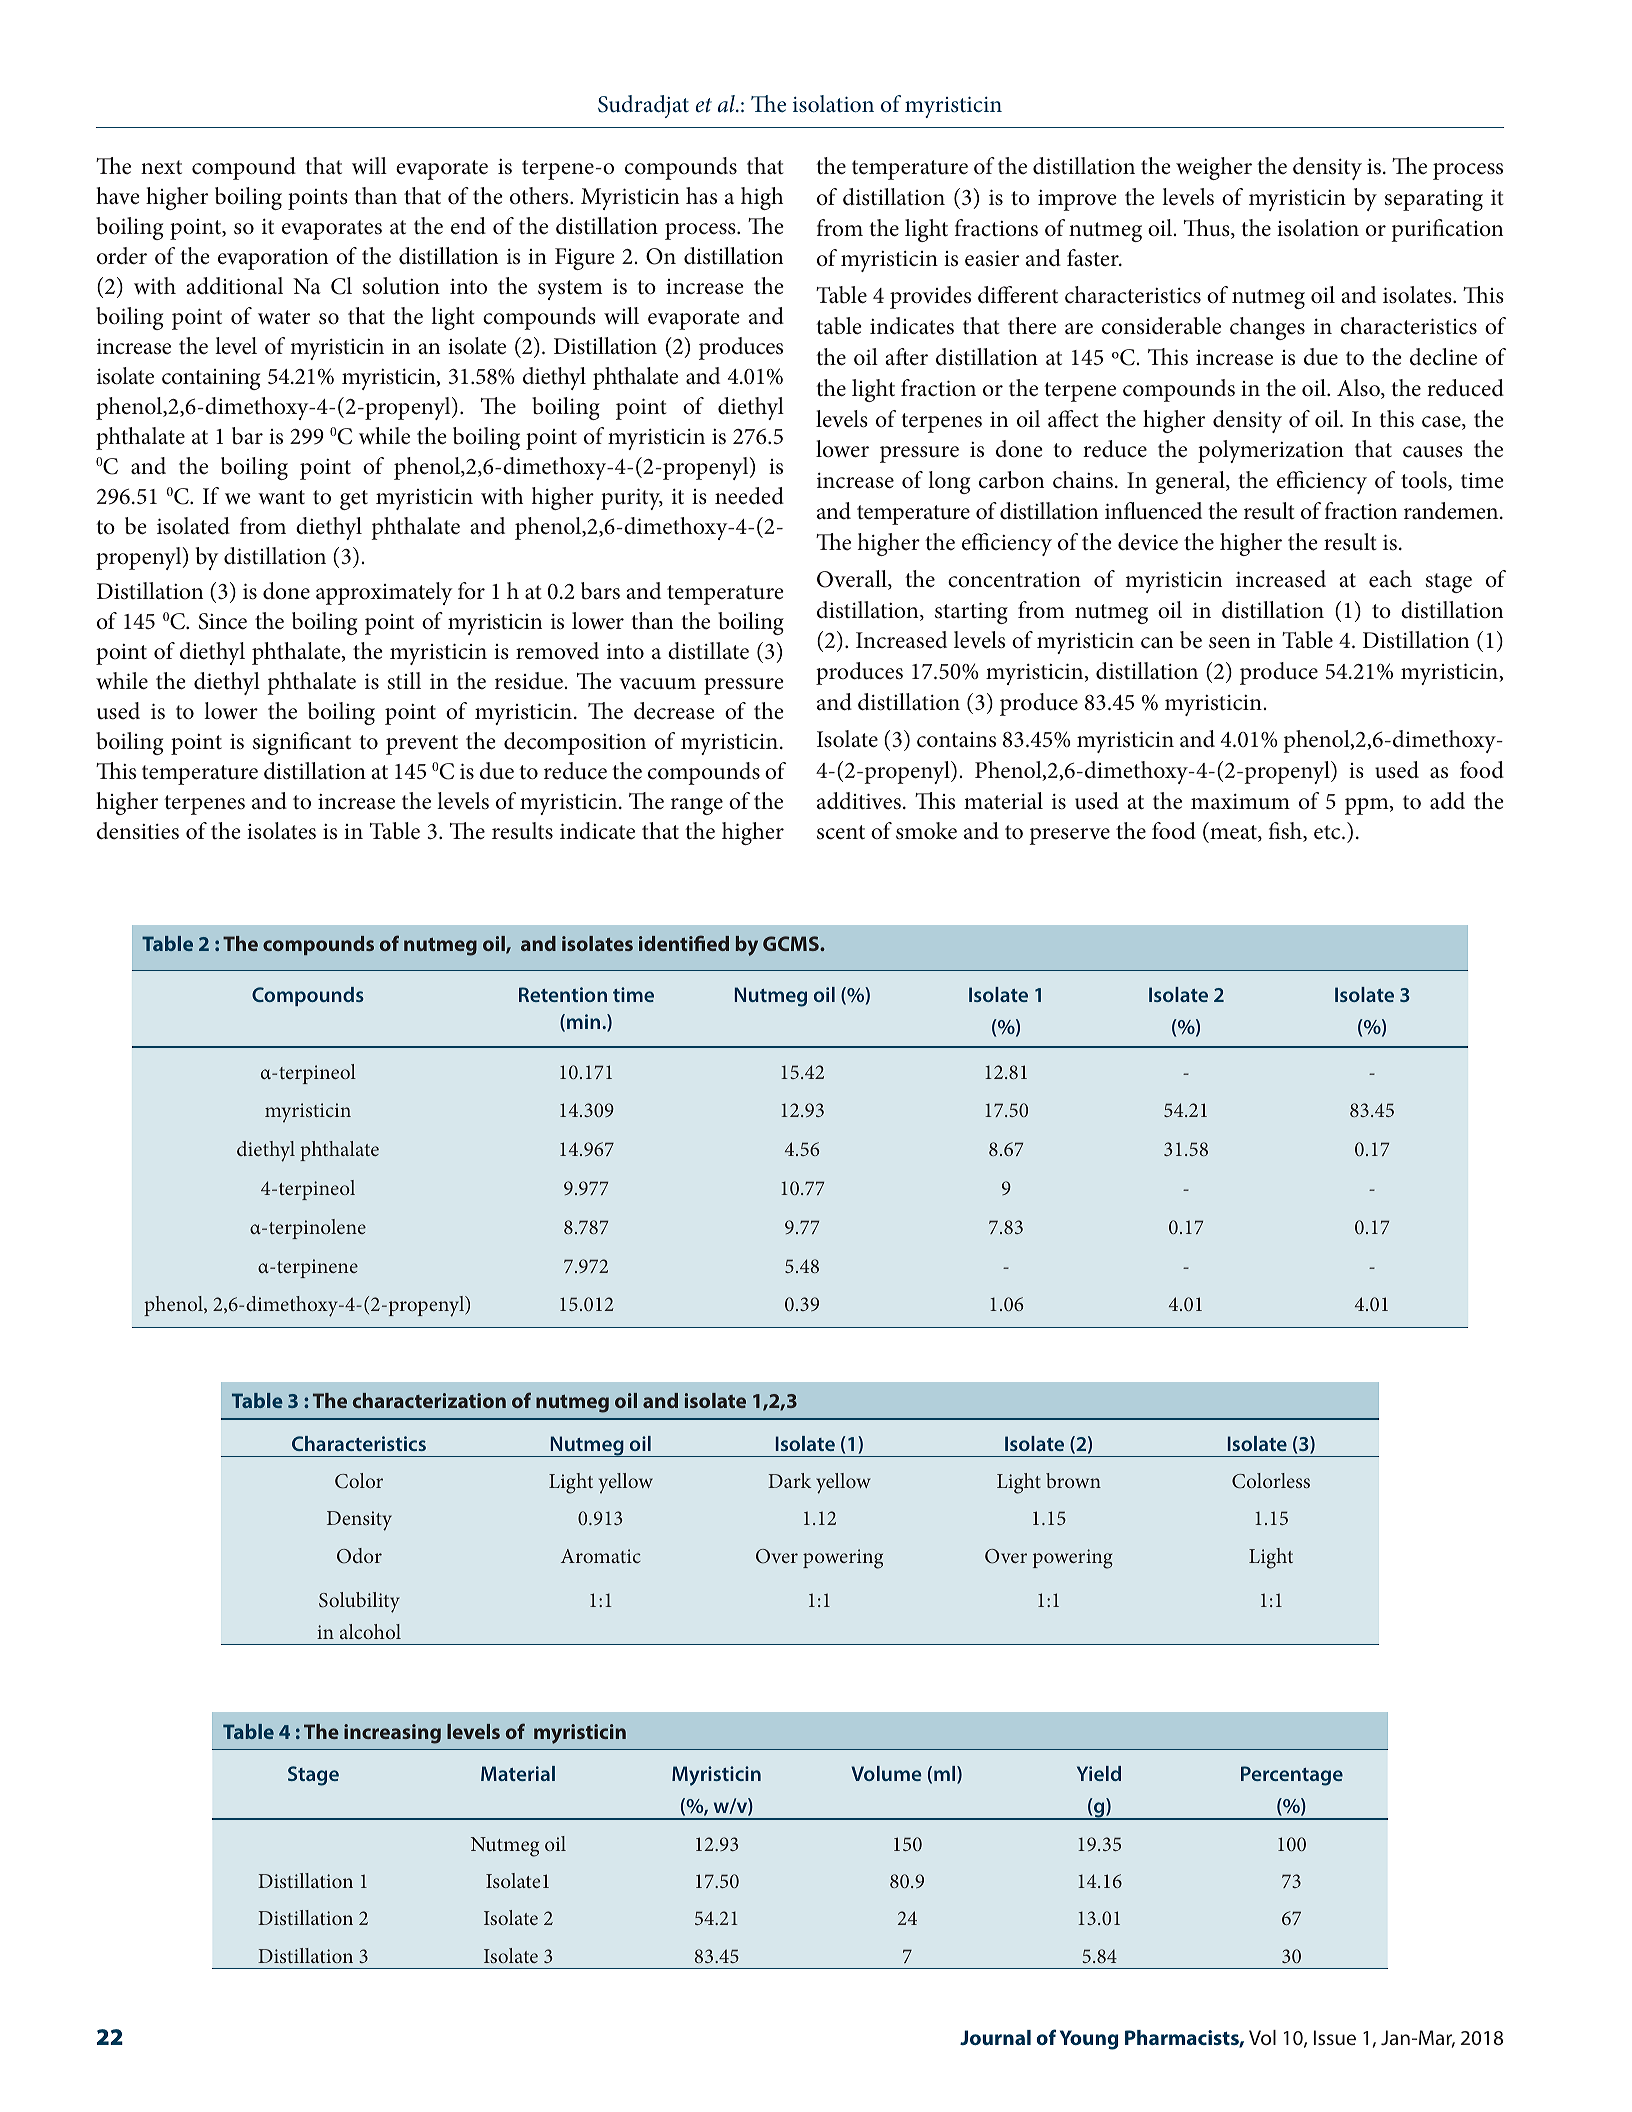  What do you see at coordinates (790, 1480) in the screenshot?
I see `Dark` at bounding box center [790, 1480].
